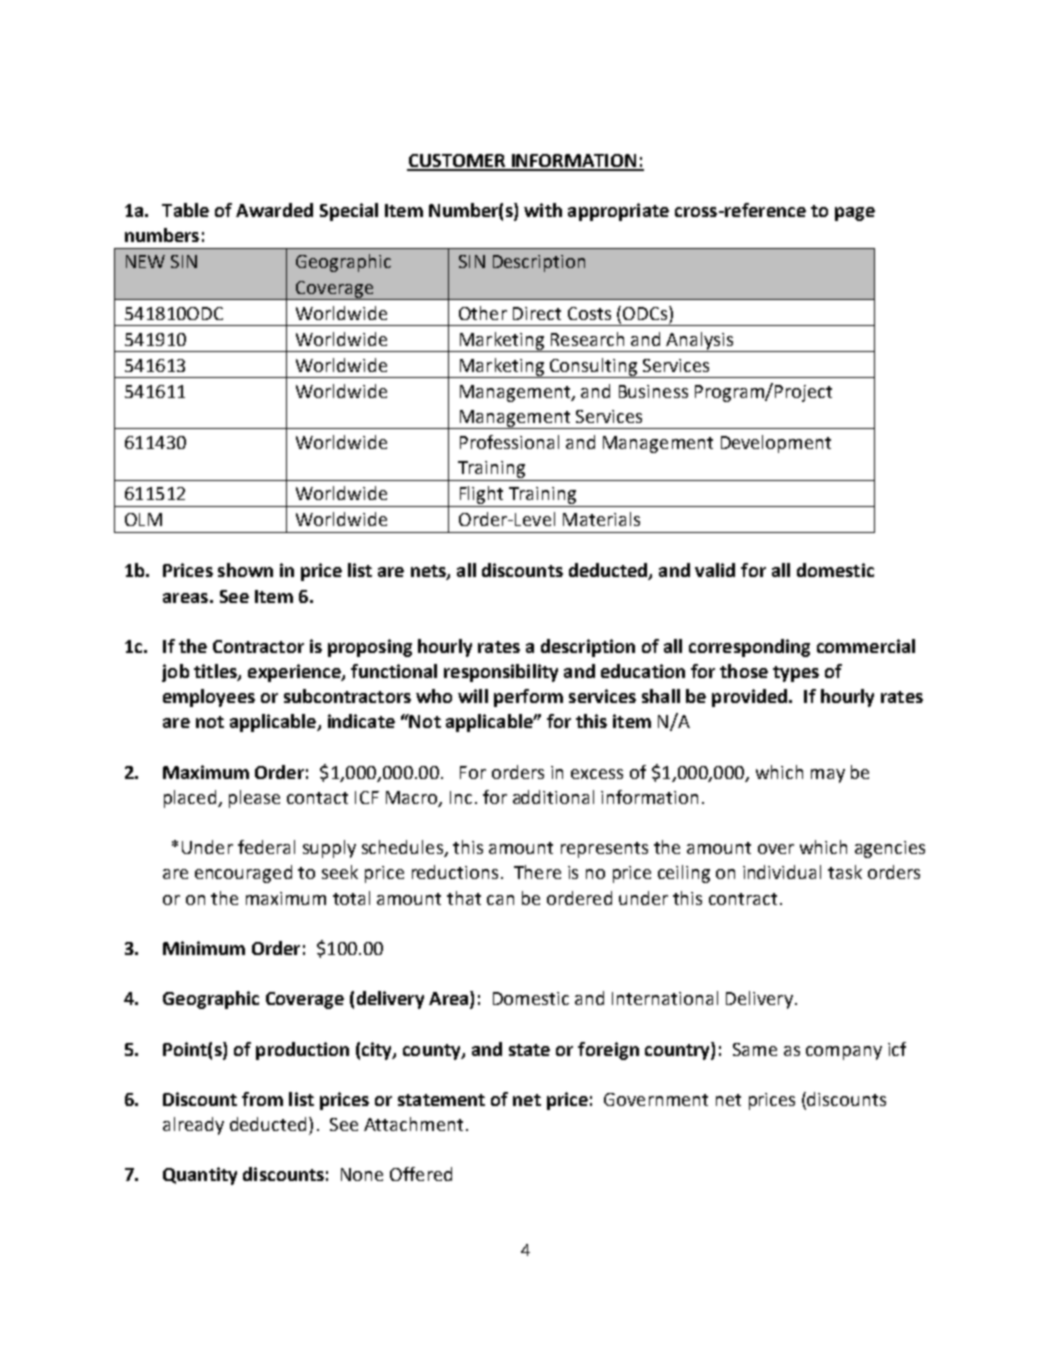 Image resolution: width=1052 pixels, height=1361 pixels. Describe the element at coordinates (193, 1126) in the screenshot. I see `already` at that location.
